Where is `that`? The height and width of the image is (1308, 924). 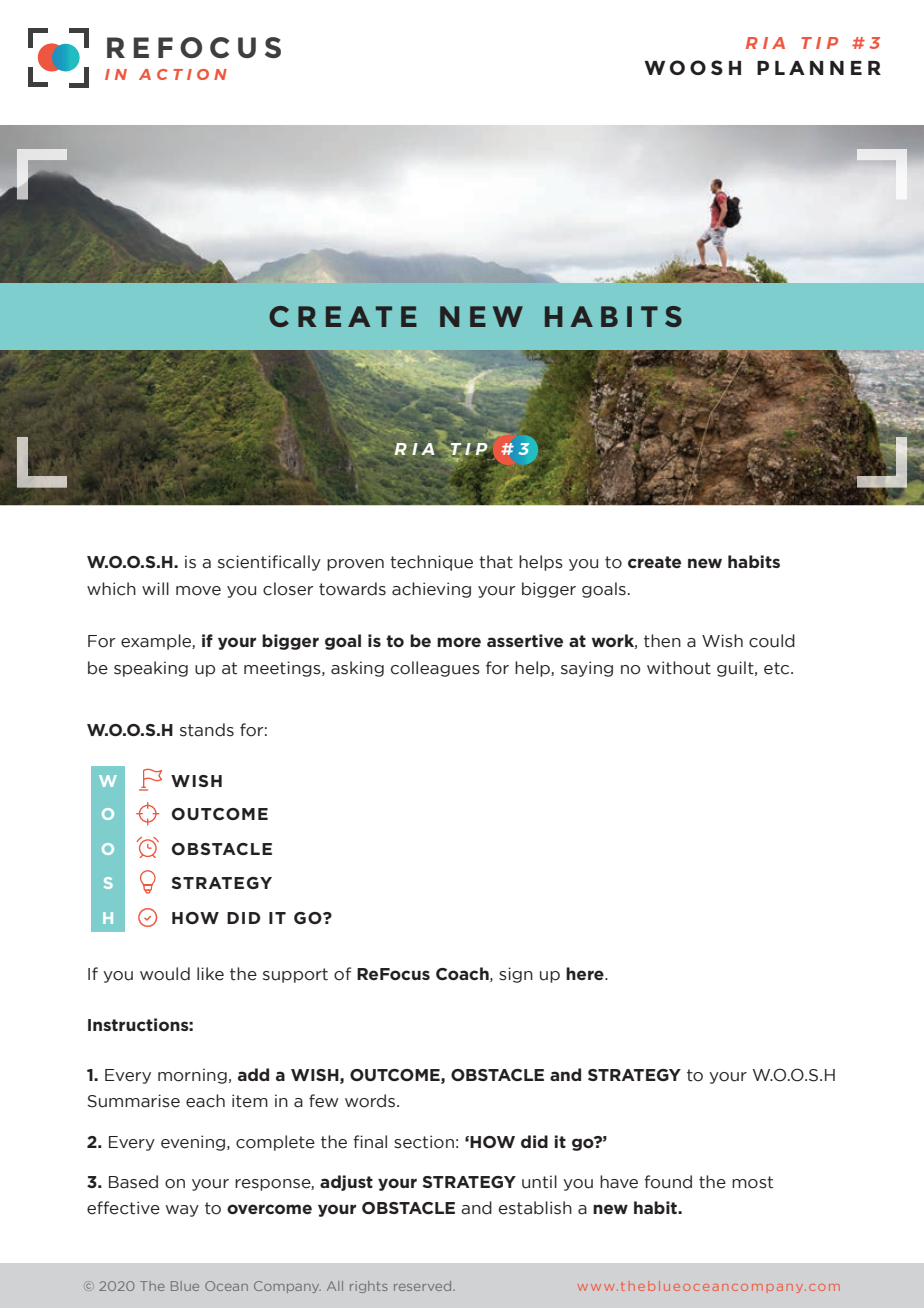
that is located at coordinates (496, 562).
